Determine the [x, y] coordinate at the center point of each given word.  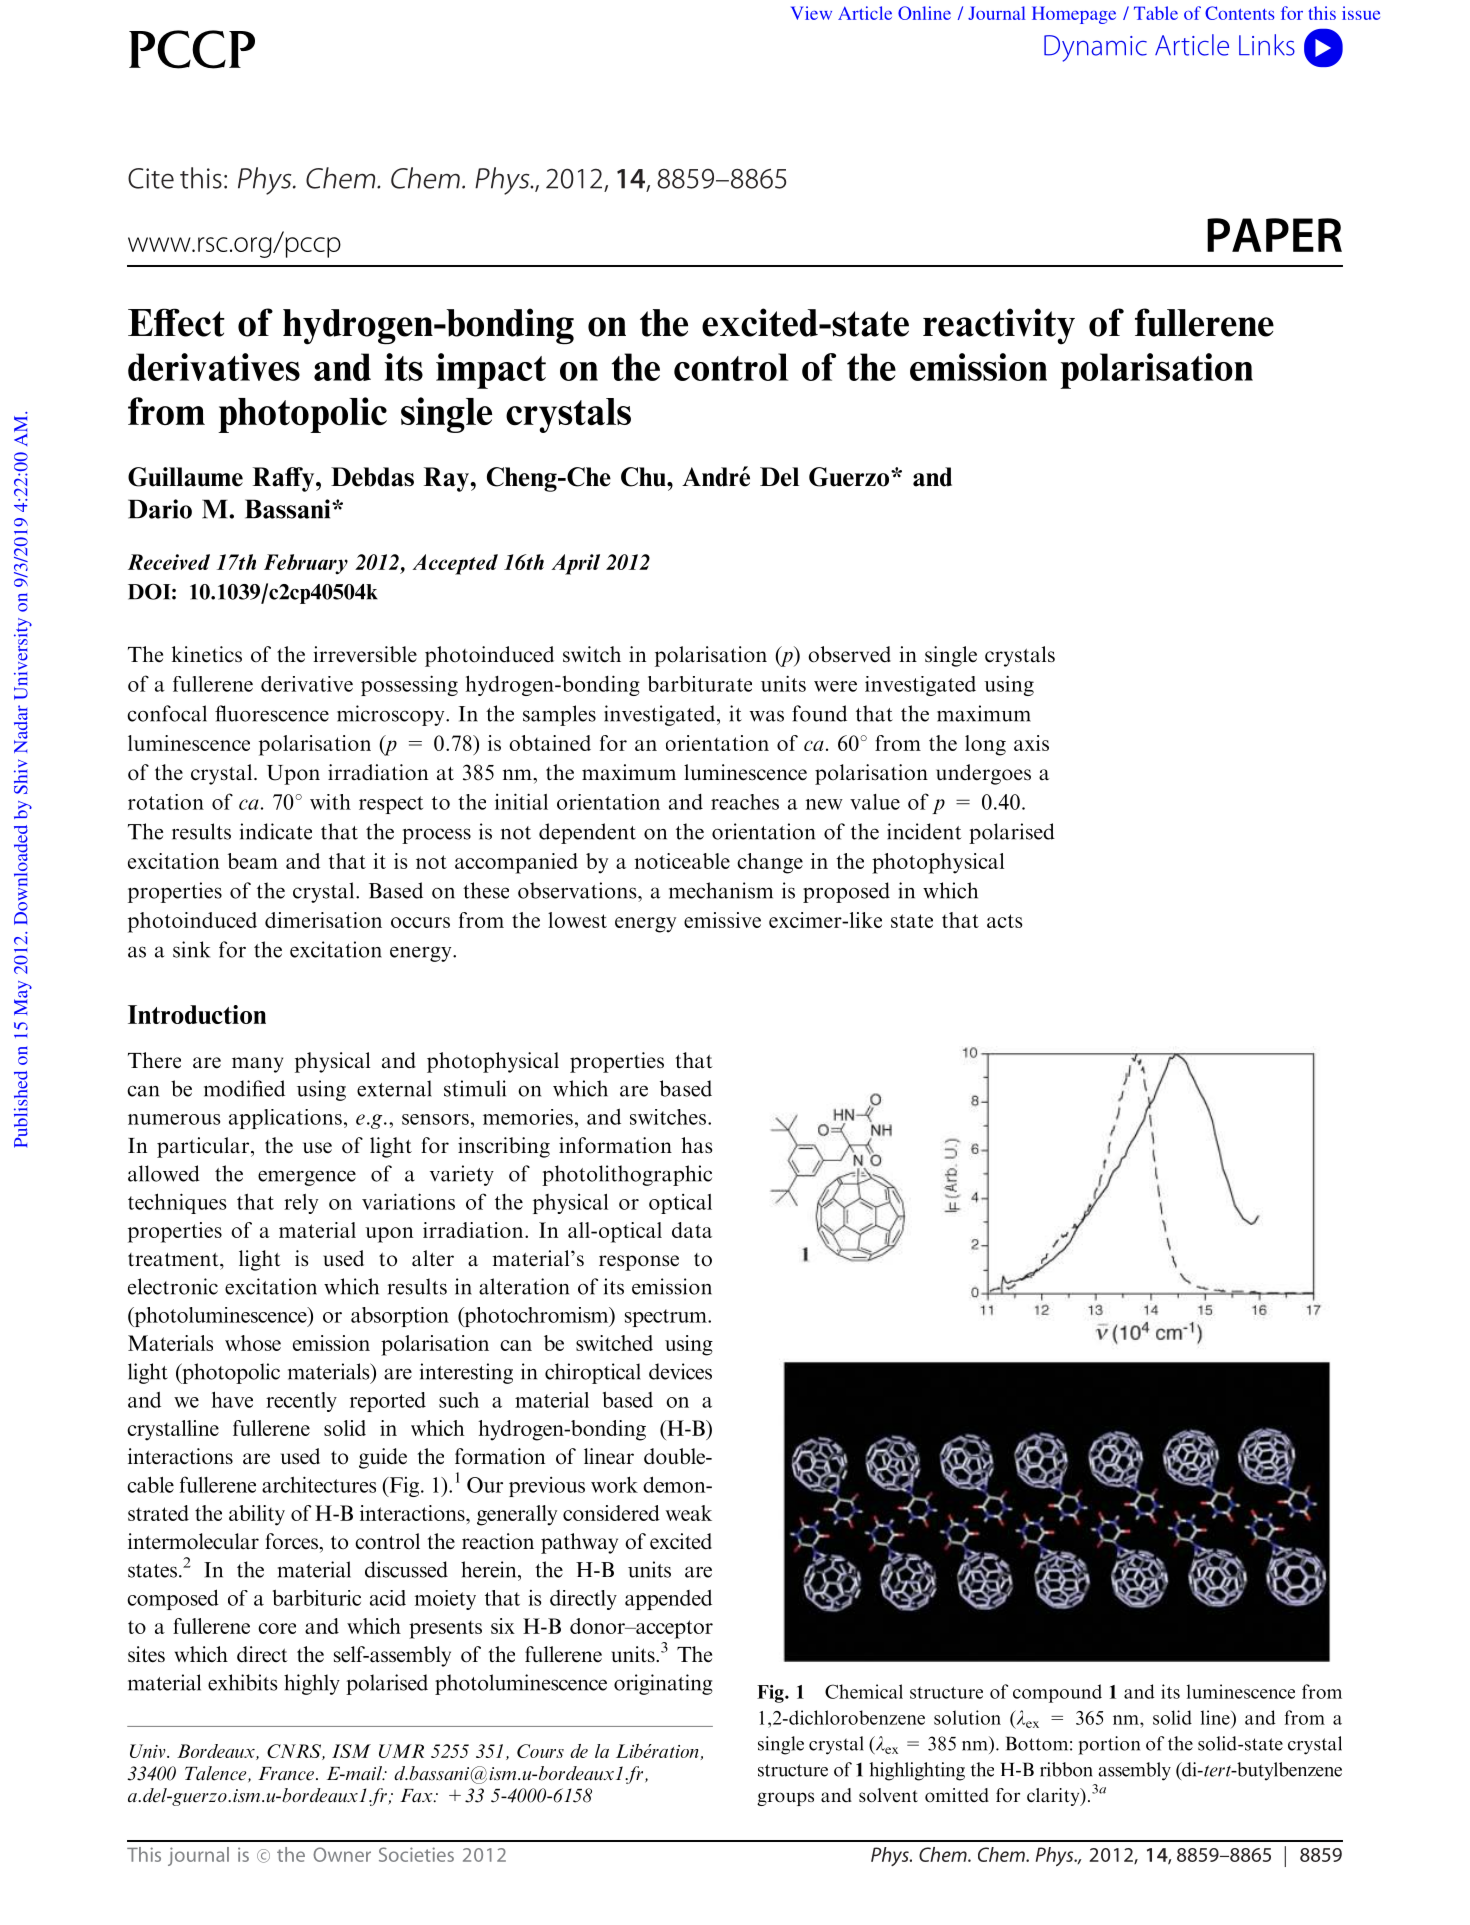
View [811, 13]
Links [1267, 45]
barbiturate [700, 684]
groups [785, 1799]
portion [1109, 1745]
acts [1004, 921]
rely [301, 1204]
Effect [176, 322]
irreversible [365, 654]
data [692, 1230]
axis [1031, 743]
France [286, 1774]
